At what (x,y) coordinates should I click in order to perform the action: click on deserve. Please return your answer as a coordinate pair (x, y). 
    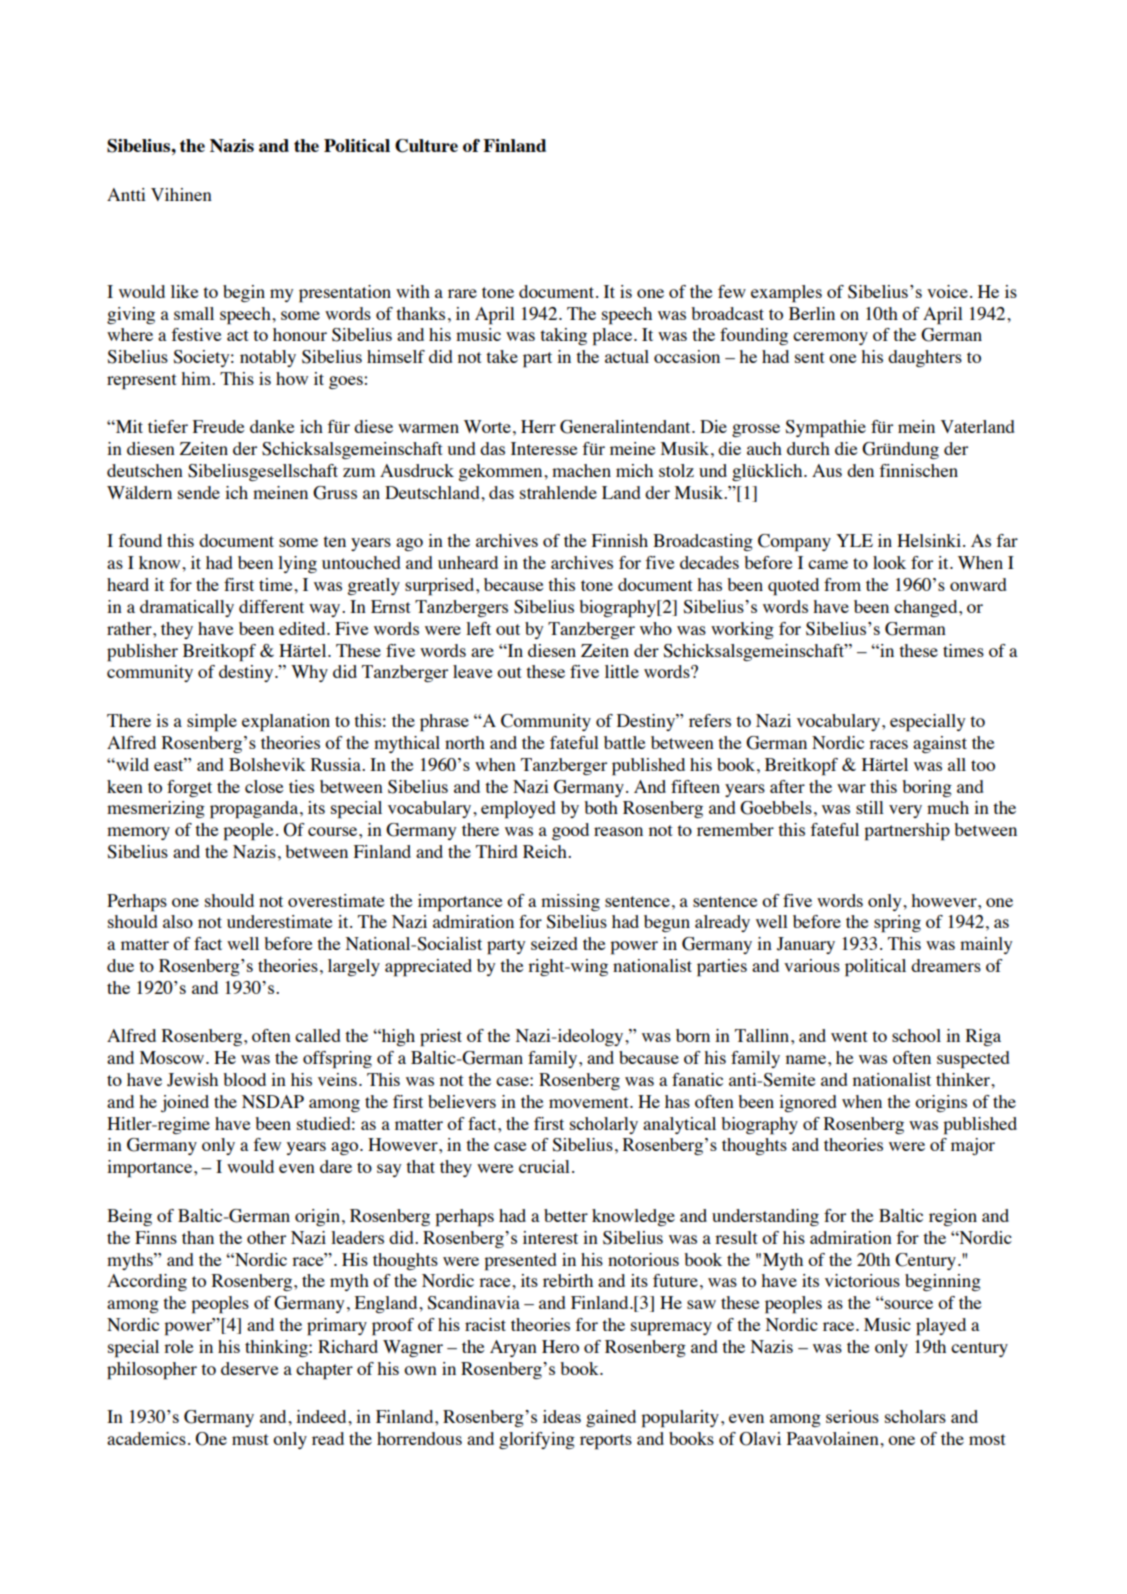
    Looking at the image, I should click on (249, 1368).
